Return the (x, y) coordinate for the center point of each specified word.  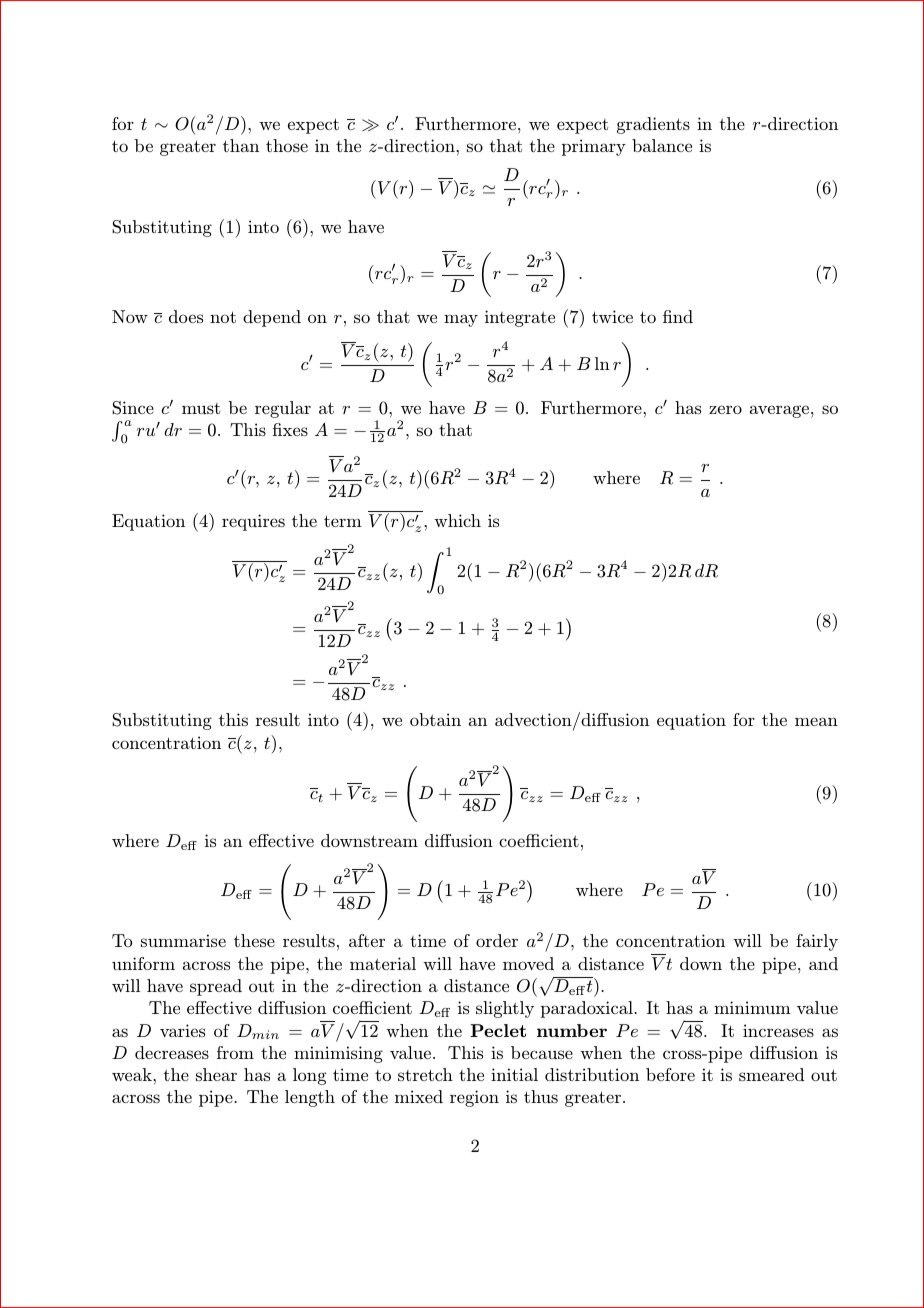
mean (816, 721)
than (241, 145)
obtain (435, 719)
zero (725, 409)
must (201, 408)
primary (594, 147)
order (497, 940)
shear (216, 1074)
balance (662, 145)
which (457, 520)
